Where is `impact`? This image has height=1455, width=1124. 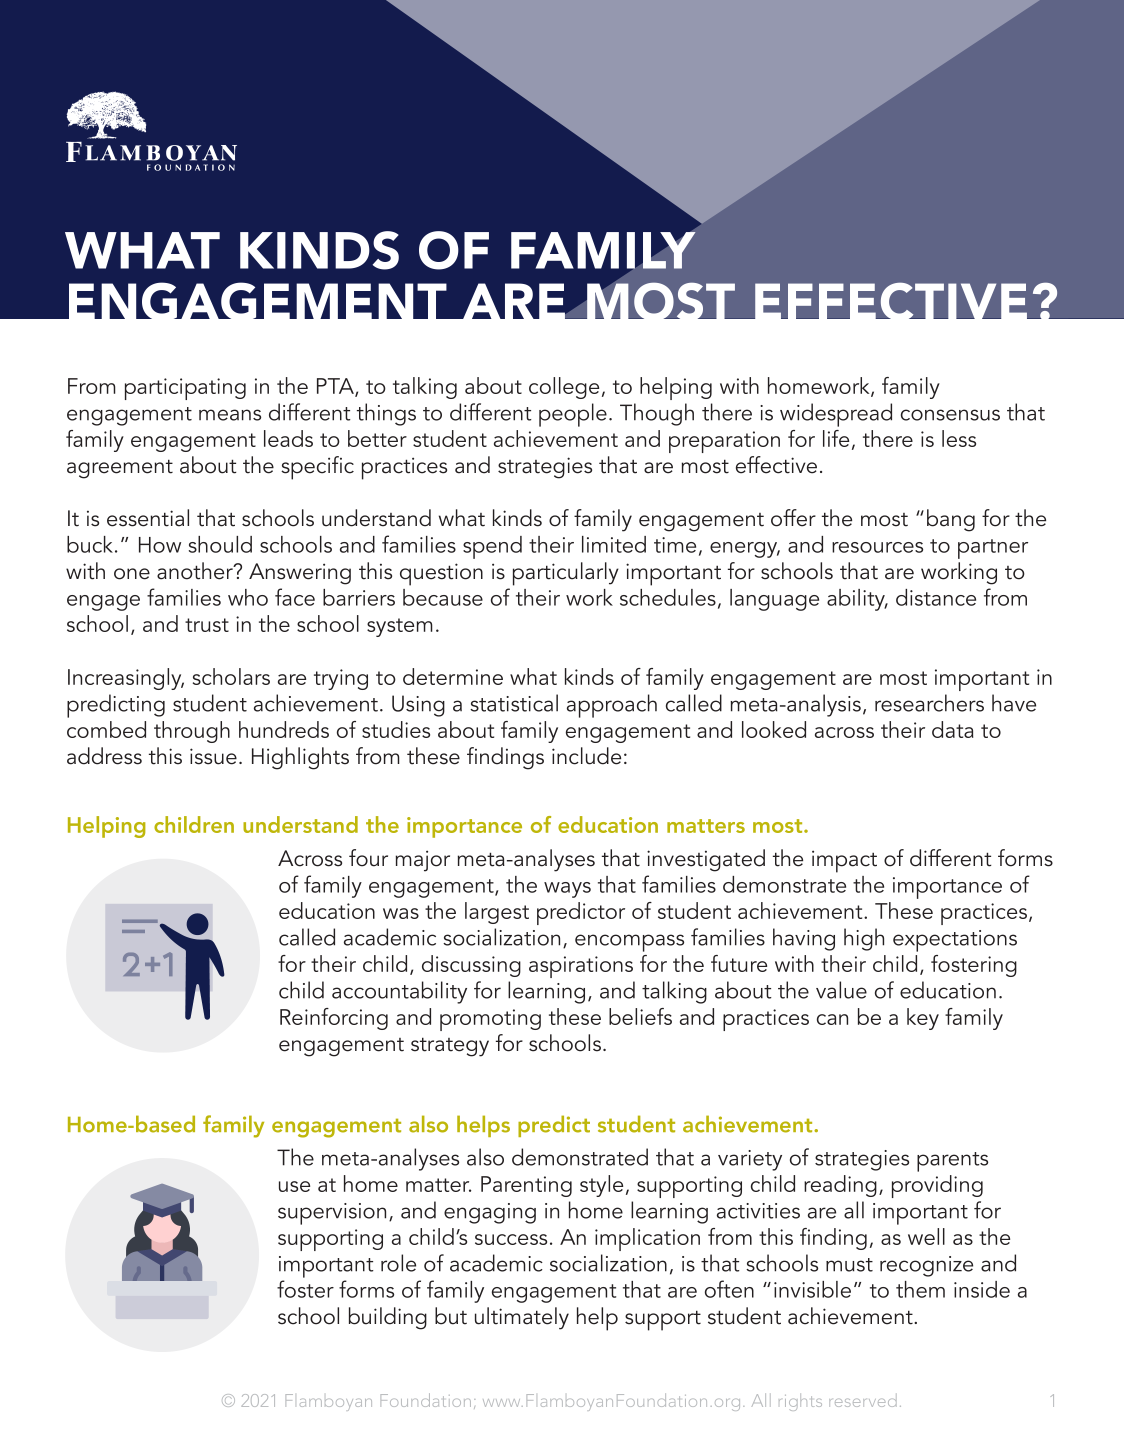
impact is located at coordinates (844, 861).
